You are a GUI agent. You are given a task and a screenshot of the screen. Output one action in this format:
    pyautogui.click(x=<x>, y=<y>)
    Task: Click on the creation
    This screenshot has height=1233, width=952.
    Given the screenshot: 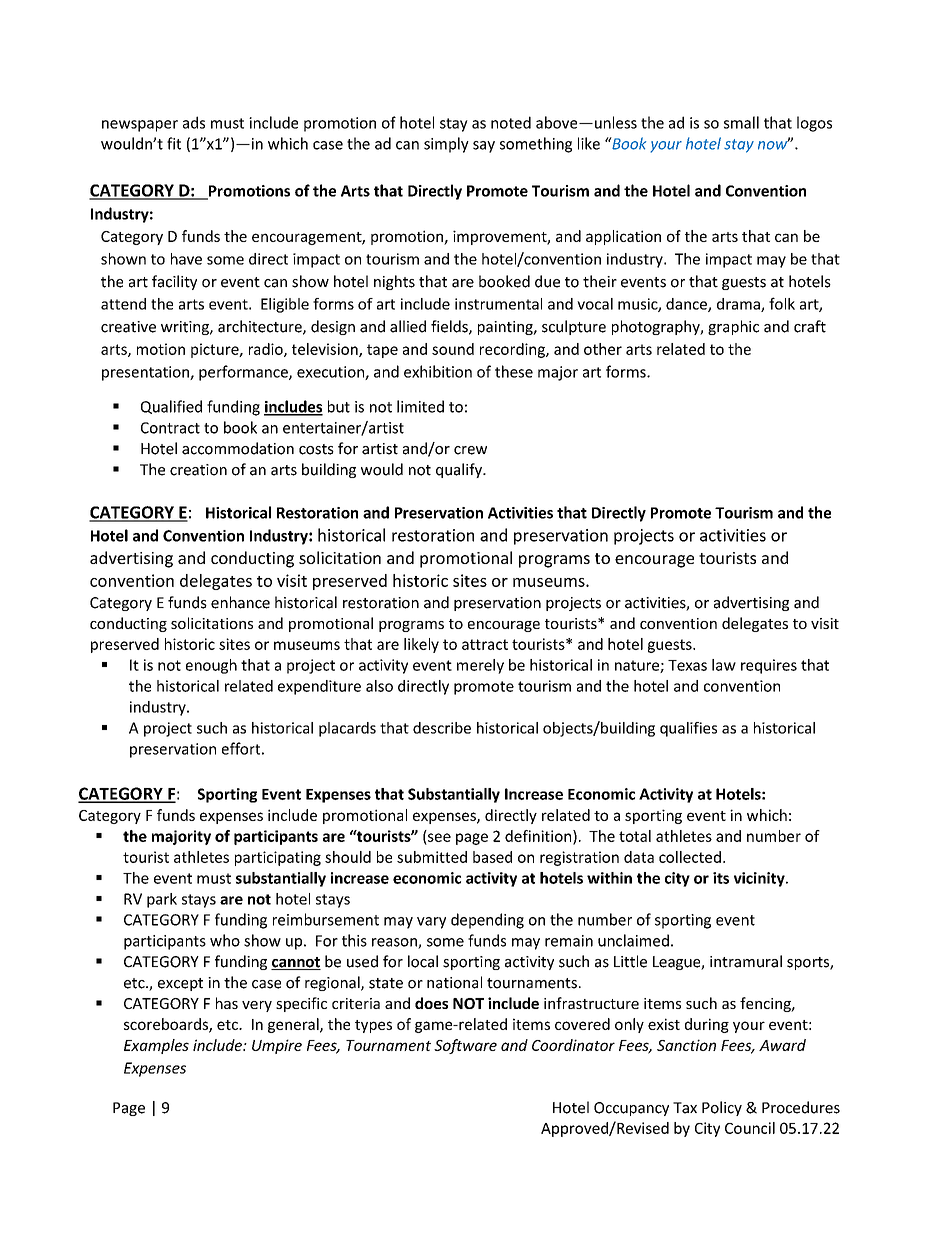 What is the action you would take?
    pyautogui.click(x=198, y=470)
